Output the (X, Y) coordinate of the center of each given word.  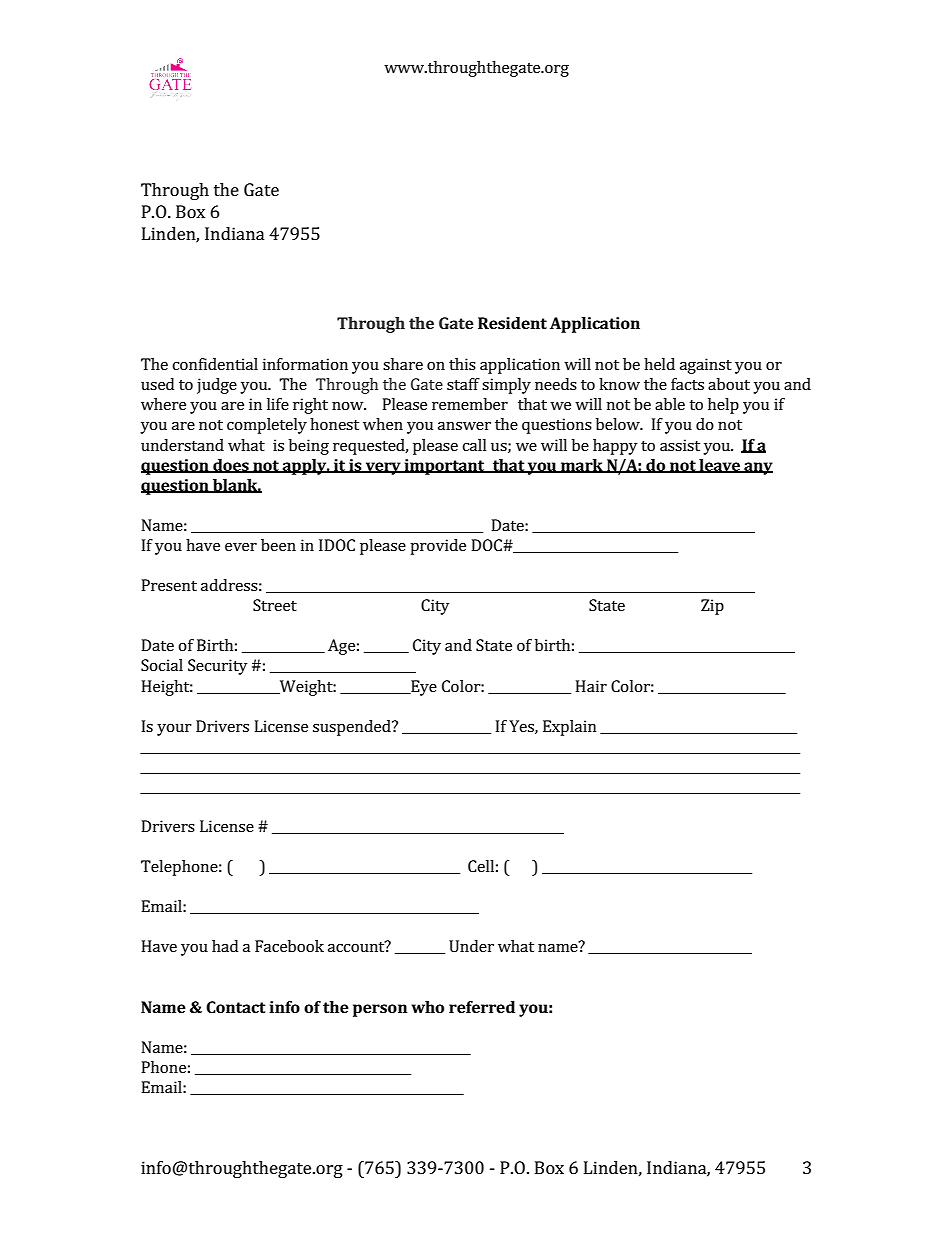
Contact (236, 1007)
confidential (215, 364)
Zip (712, 607)
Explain (570, 728)
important (444, 467)
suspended (353, 728)
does (231, 466)
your (174, 730)
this (462, 364)
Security (218, 667)
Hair (591, 686)
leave (719, 466)
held (659, 364)
